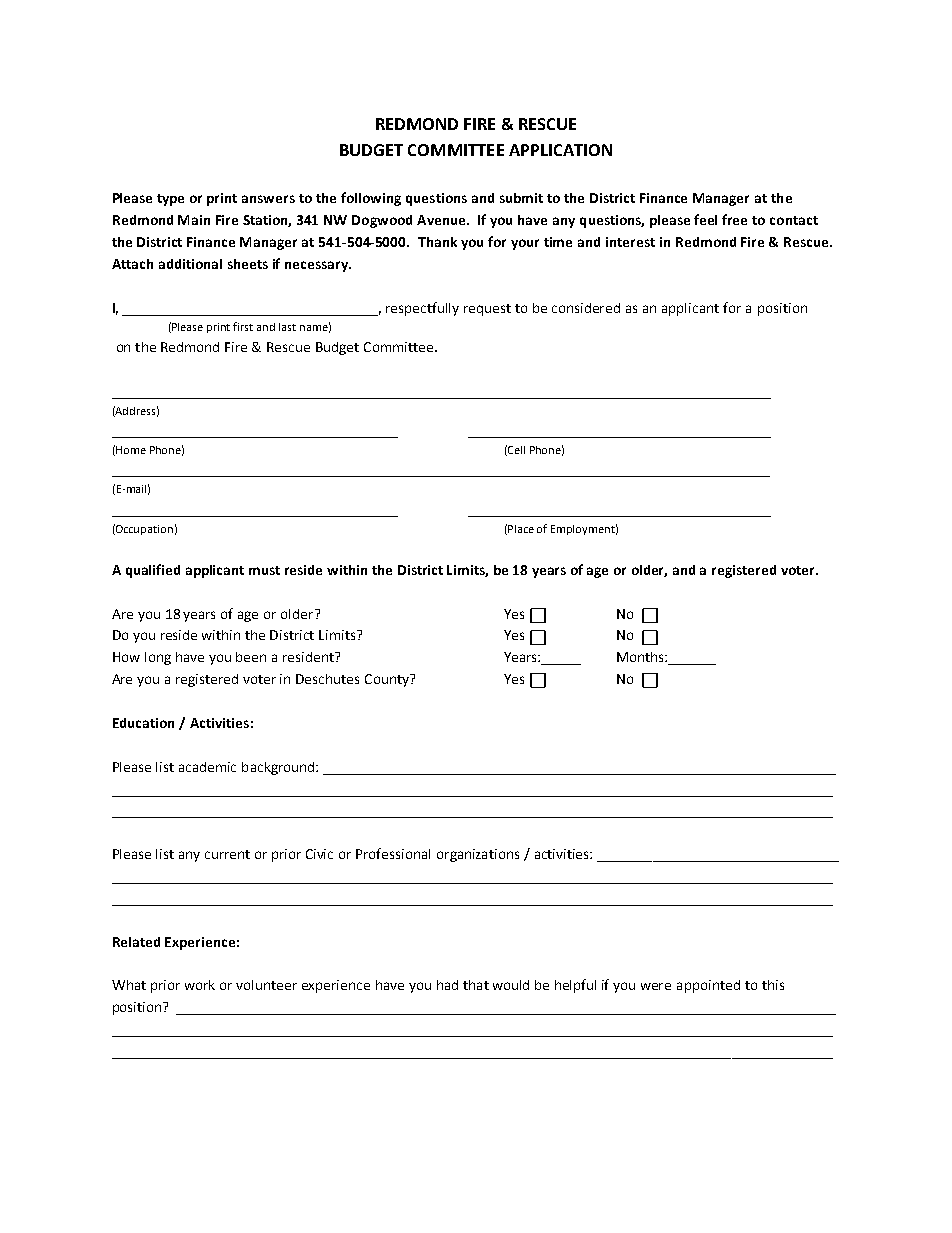 This screenshot has width=952, height=1233. Describe the element at coordinates (388, 680) in the screenshot. I see `County` at that location.
